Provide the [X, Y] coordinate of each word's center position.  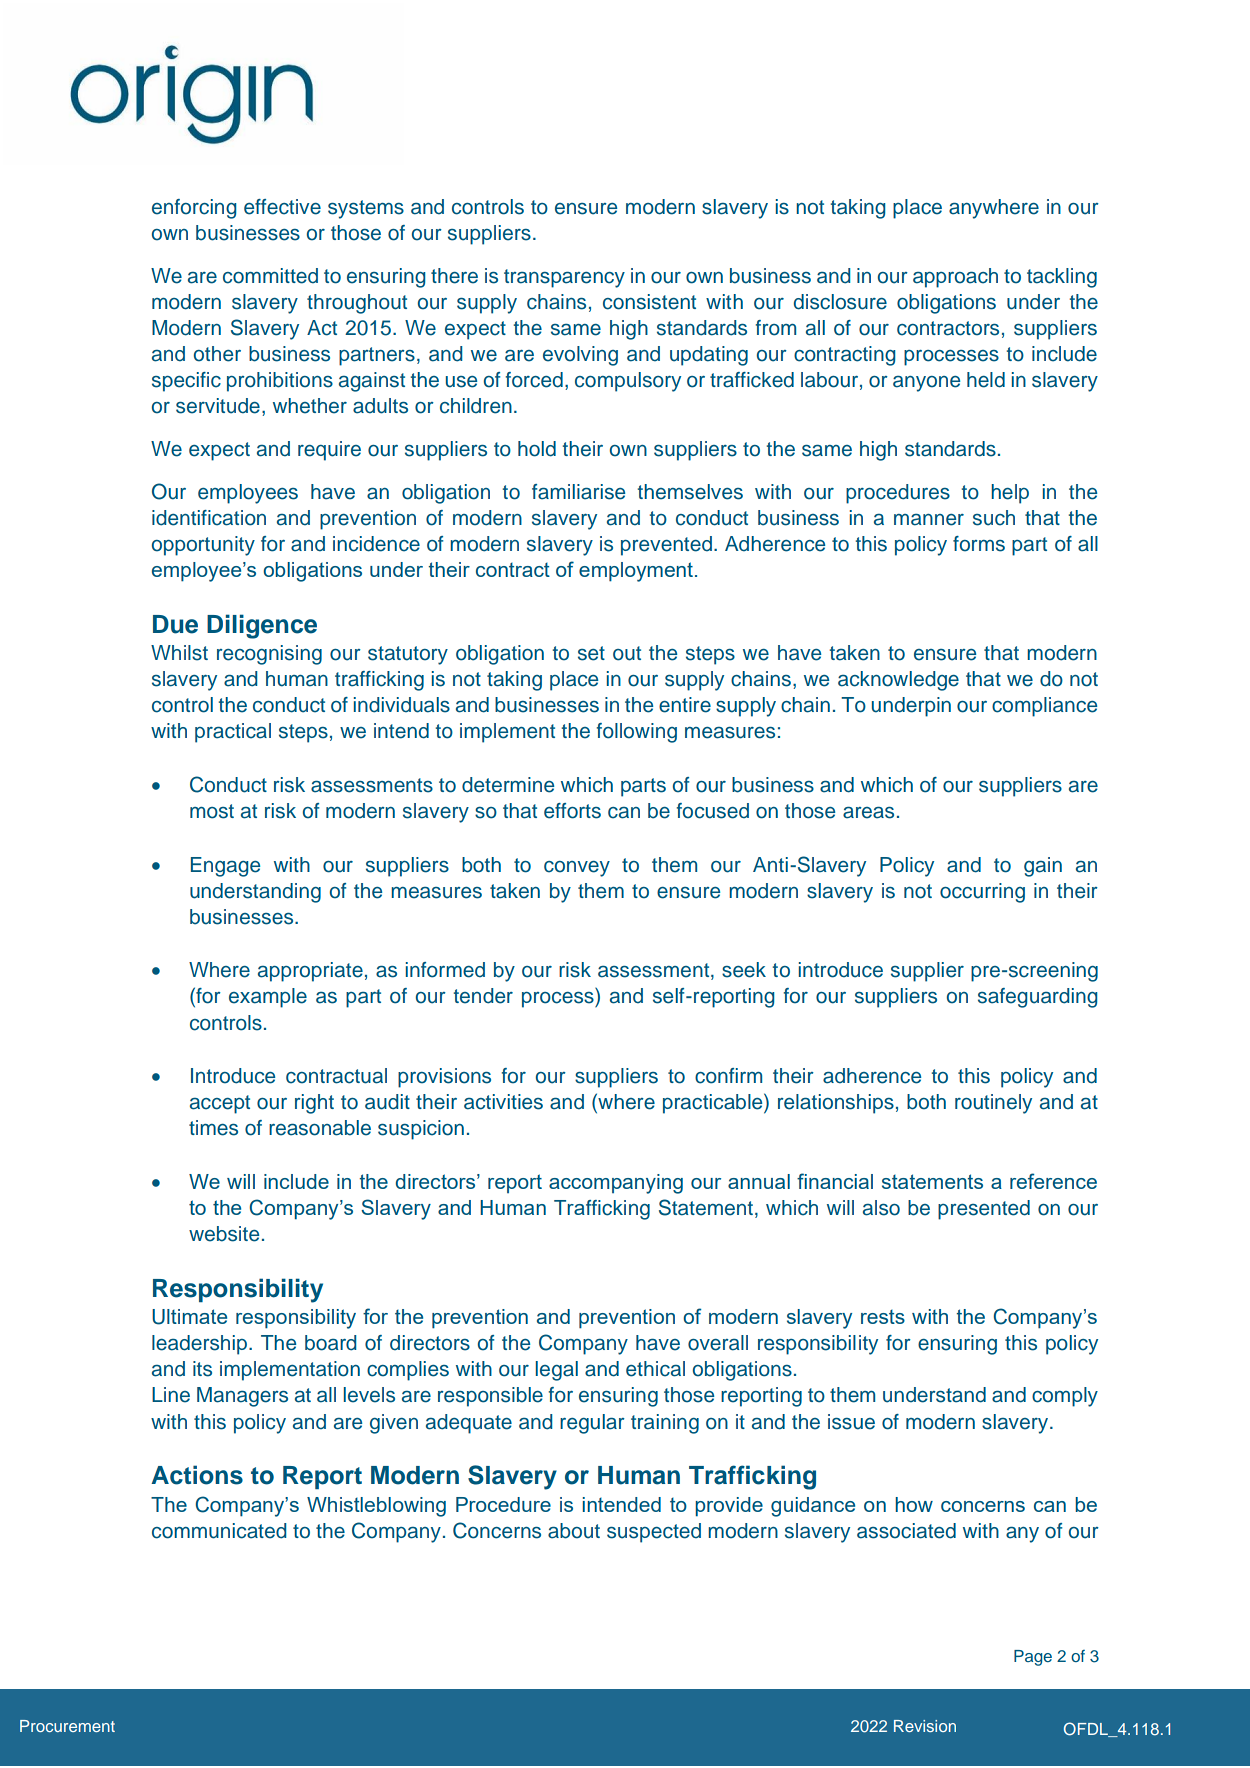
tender [483, 996]
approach [955, 278]
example [268, 998]
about [574, 1531]
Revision [925, 1726]
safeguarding [1038, 998]
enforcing [194, 209]
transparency [564, 278]
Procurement [67, 1726]
